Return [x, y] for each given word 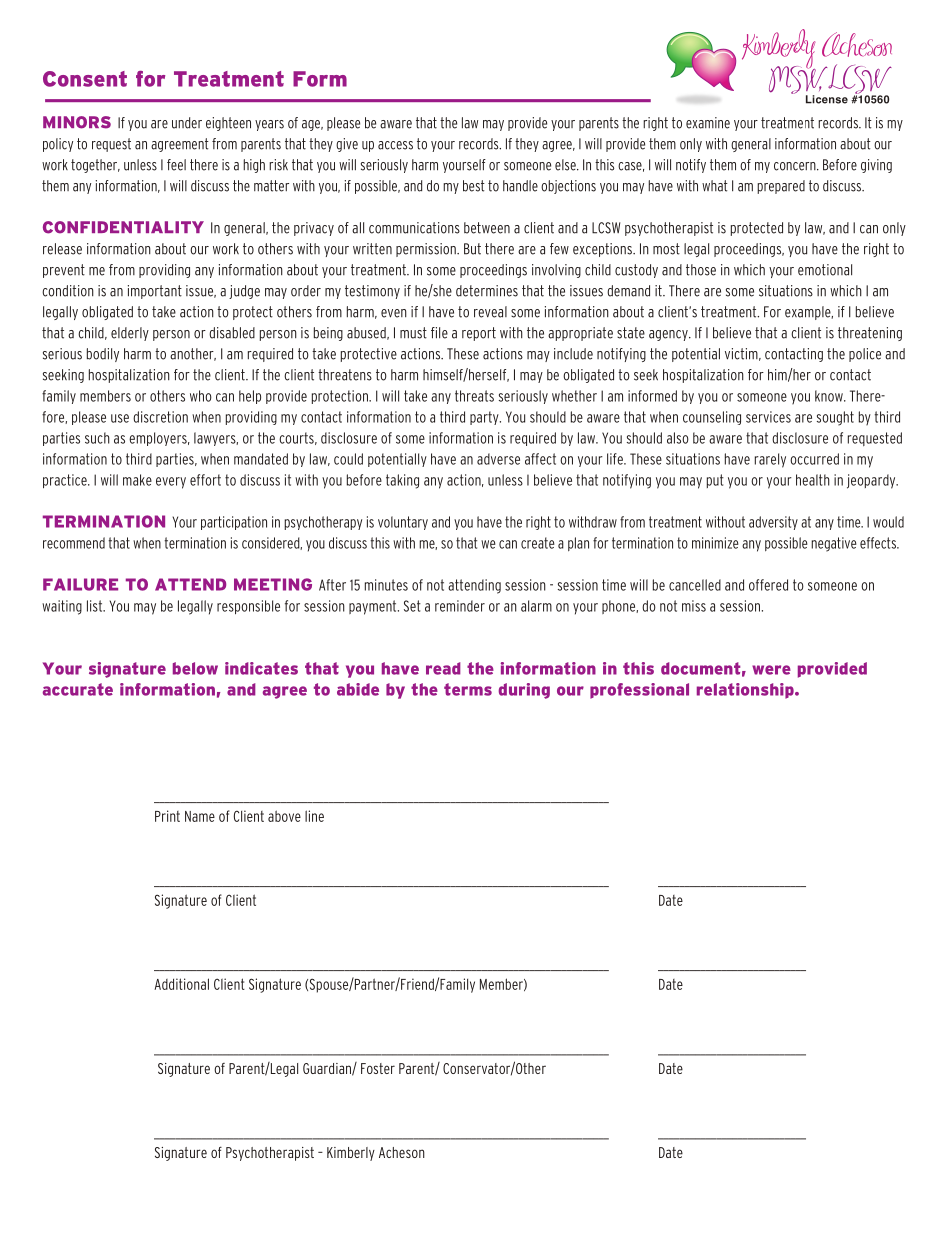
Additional [181, 984]
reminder [460, 606]
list [96, 606]
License [827, 99]
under [187, 123]
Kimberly [351, 1154]
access [395, 145]
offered [768, 585]
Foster [378, 1068]
